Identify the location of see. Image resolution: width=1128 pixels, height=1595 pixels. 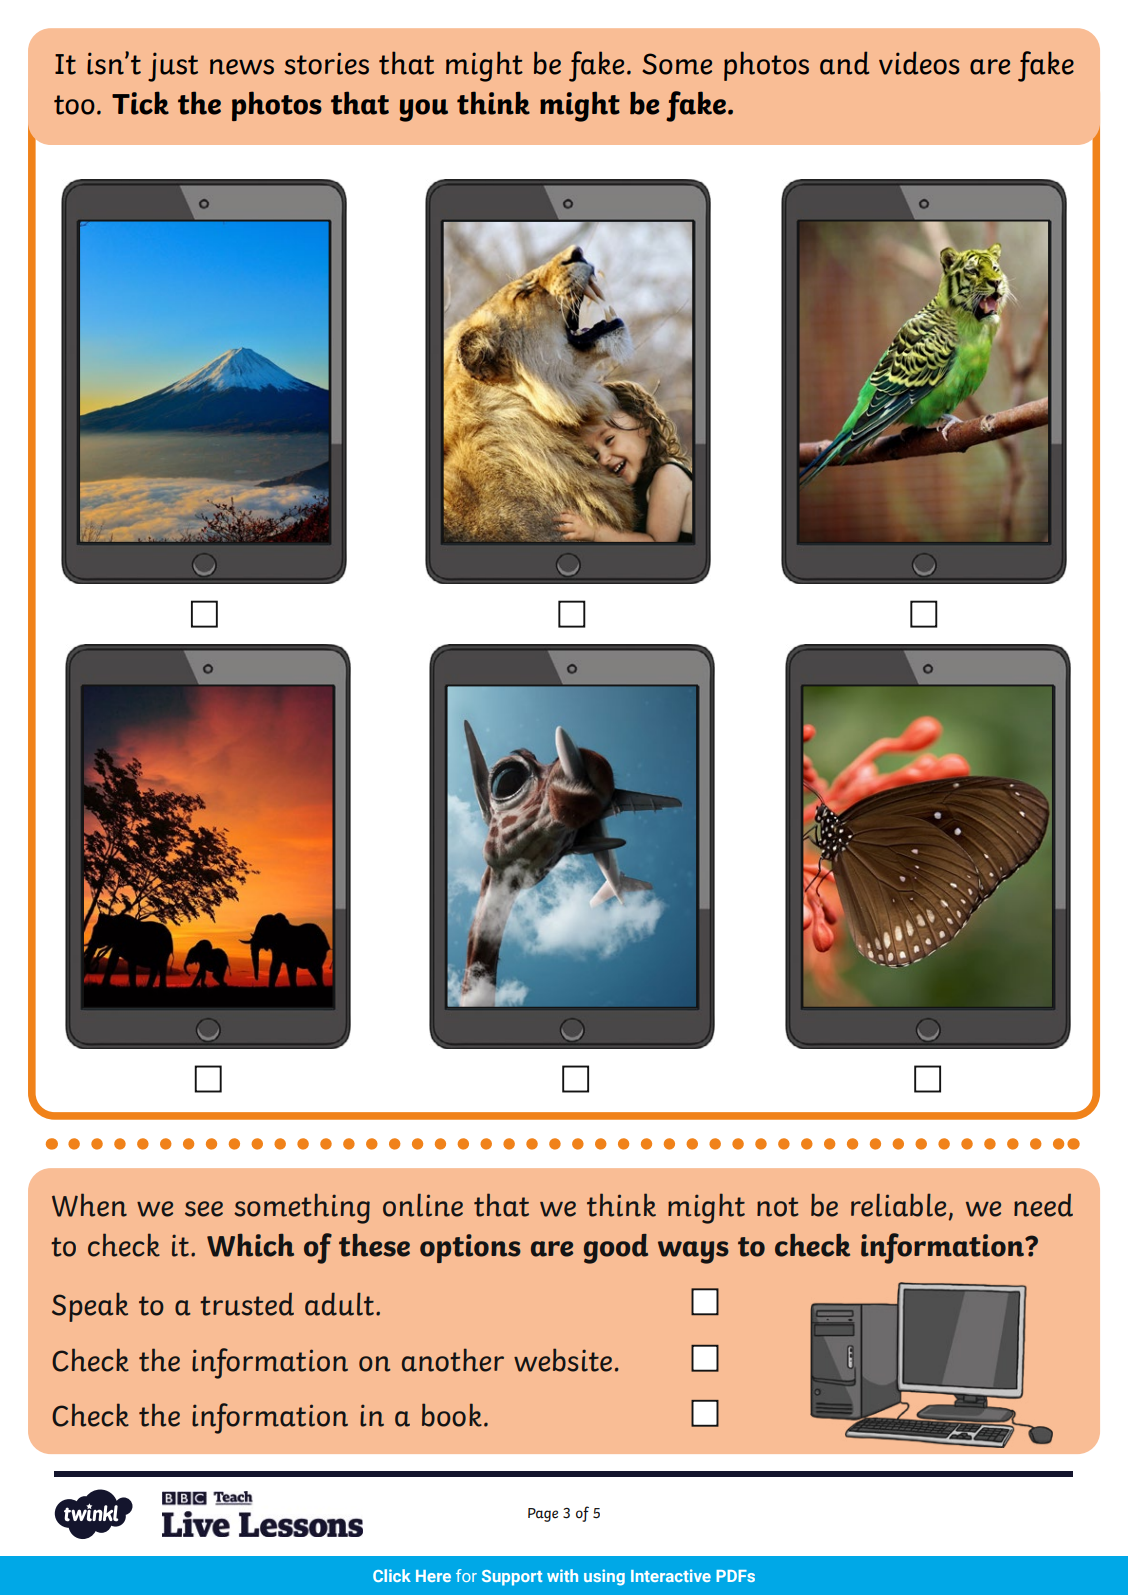
(204, 1209).
